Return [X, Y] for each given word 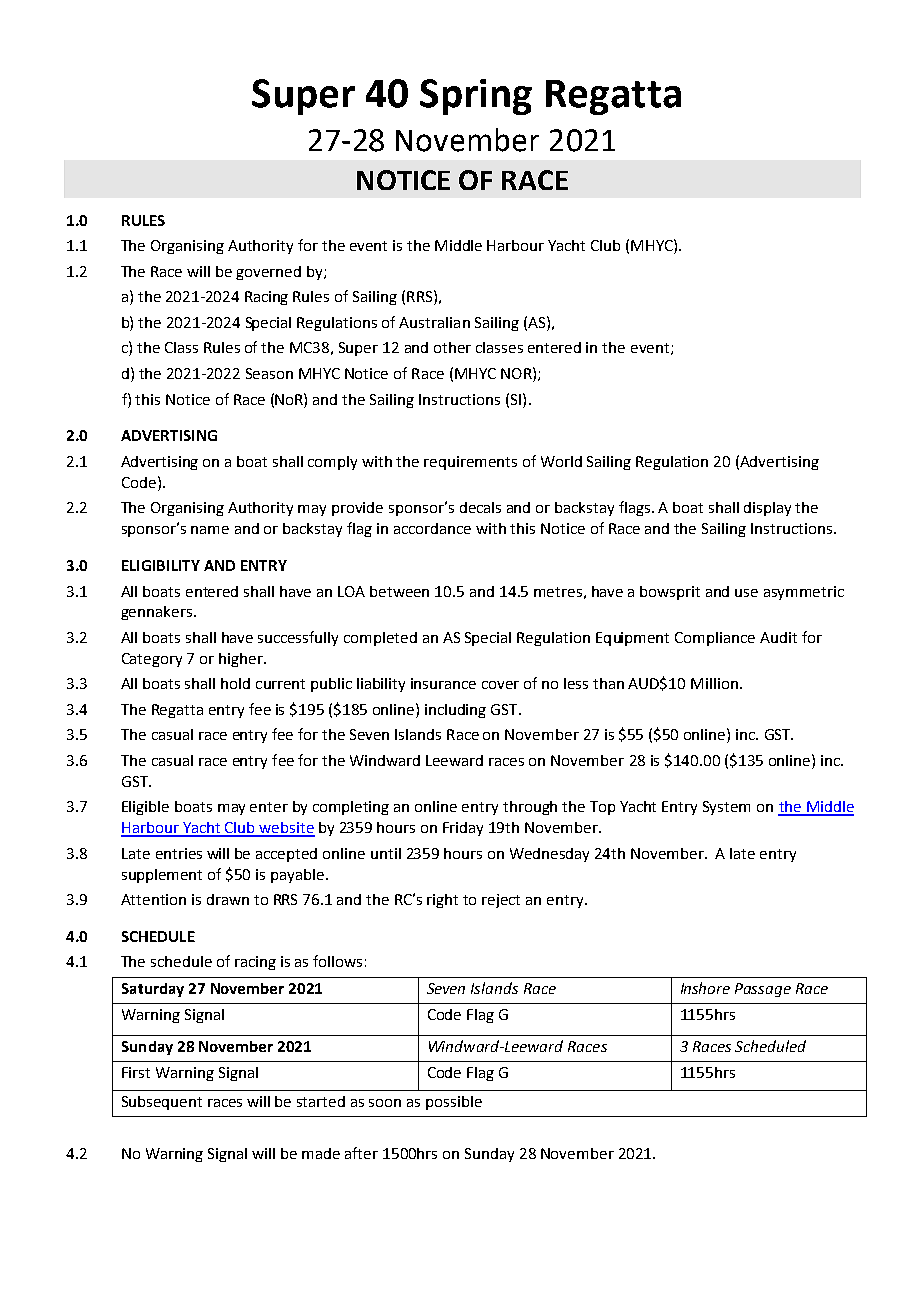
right [442, 901]
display [767, 509]
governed [268, 273]
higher [242, 660]
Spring [476, 97]
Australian [434, 322]
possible [454, 1103]
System [726, 808]
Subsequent [162, 1103]
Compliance [715, 639]
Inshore [705, 988]
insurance [443, 683]
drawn [228, 899]
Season [269, 373]
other [452, 347]
